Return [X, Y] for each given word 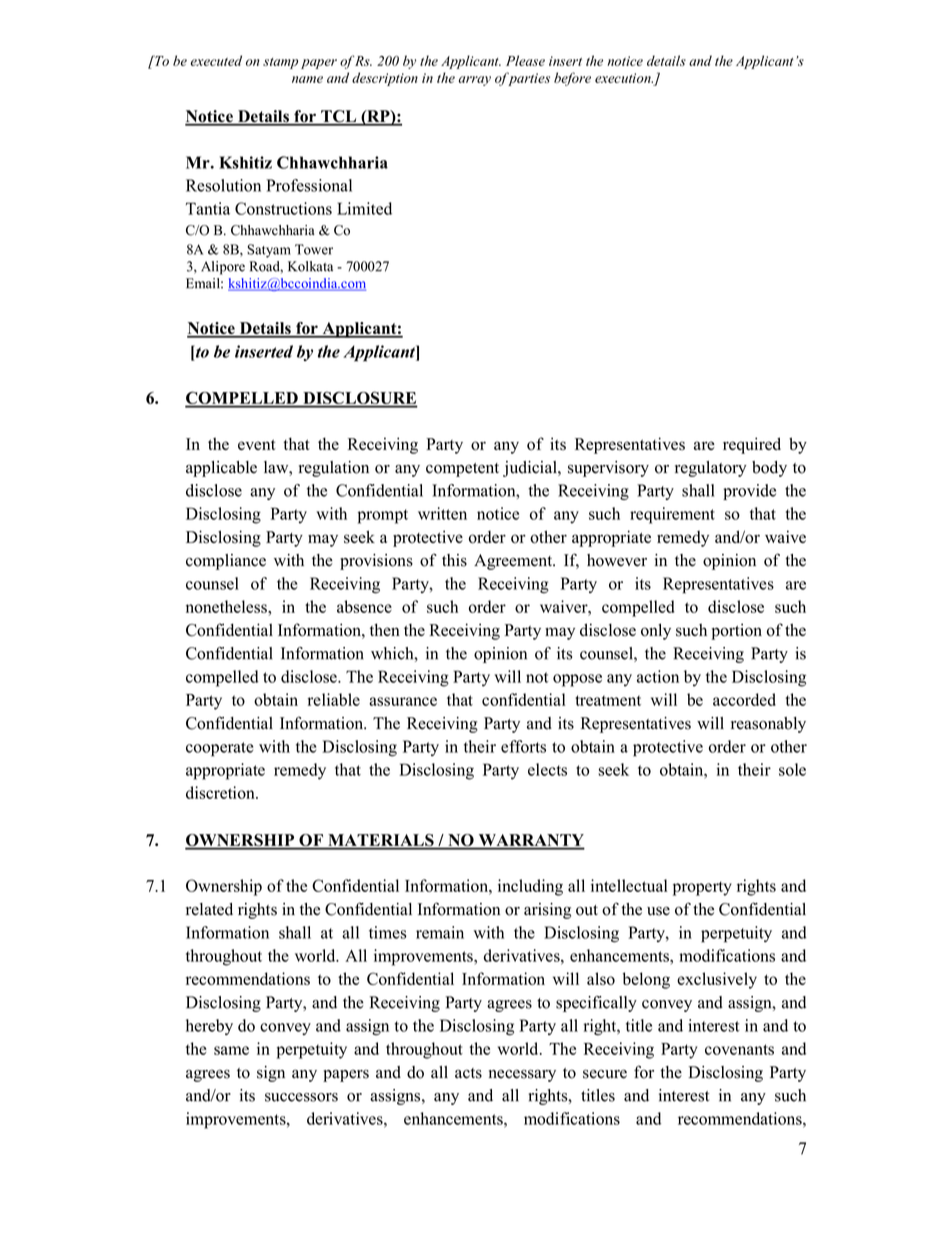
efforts [523, 746]
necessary [522, 1076]
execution [624, 78]
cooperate [220, 749]
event [257, 444]
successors [301, 1097]
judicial [531, 469]
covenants [739, 1049]
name [307, 79]
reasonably [768, 725]
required [752, 445]
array [475, 81]
